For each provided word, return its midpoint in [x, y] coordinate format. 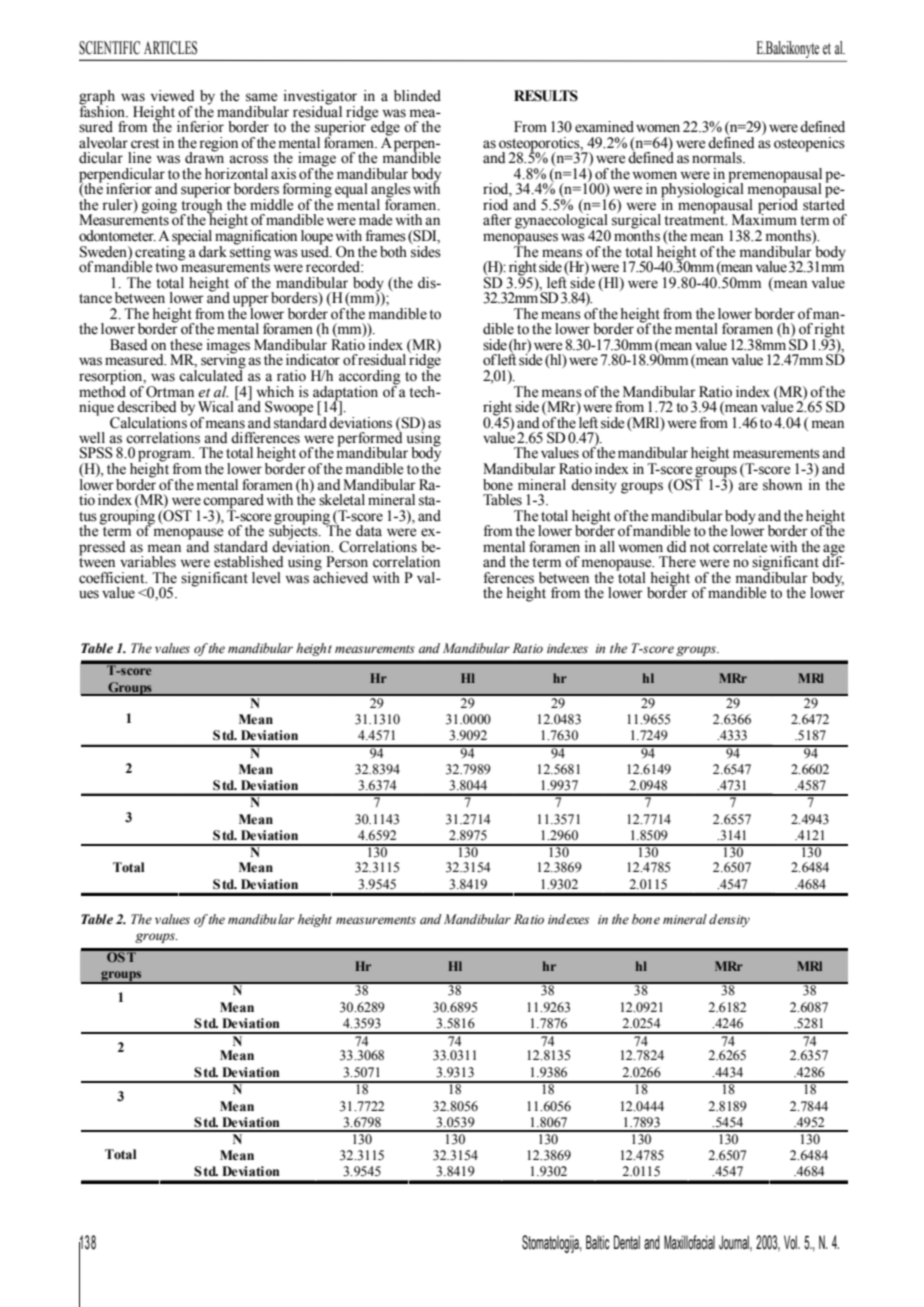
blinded [417, 96]
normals [718, 158]
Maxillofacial [689, 1242]
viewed [172, 96]
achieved [340, 577]
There [677, 562]
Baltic [598, 1242]
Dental [627, 1242]
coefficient [113, 578]
